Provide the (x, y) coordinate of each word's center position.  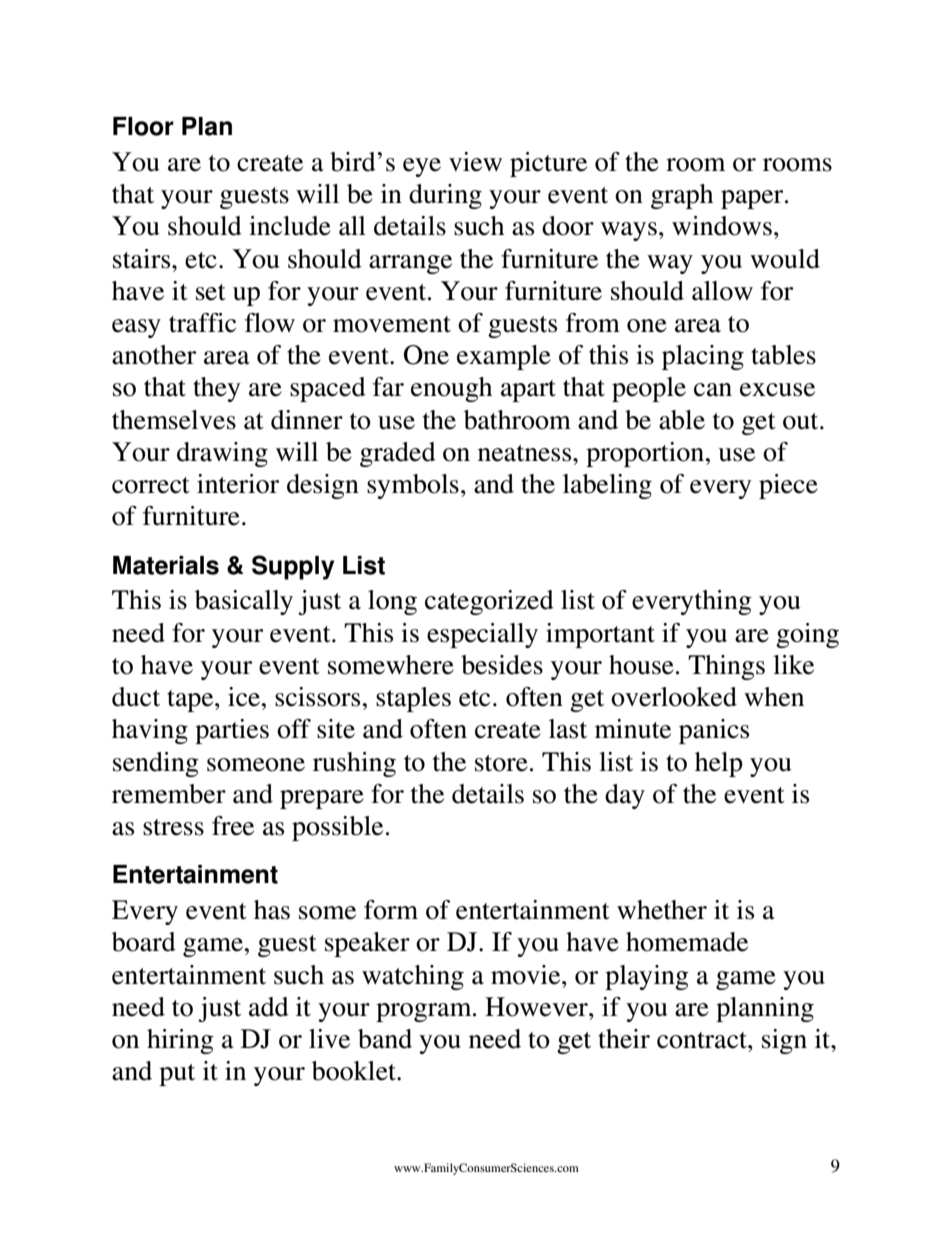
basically (244, 602)
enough (451, 389)
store (501, 763)
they (216, 389)
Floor (143, 126)
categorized (489, 602)
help (719, 764)
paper (753, 199)
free (233, 826)
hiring (180, 1041)
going (807, 635)
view (475, 162)
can (713, 390)
